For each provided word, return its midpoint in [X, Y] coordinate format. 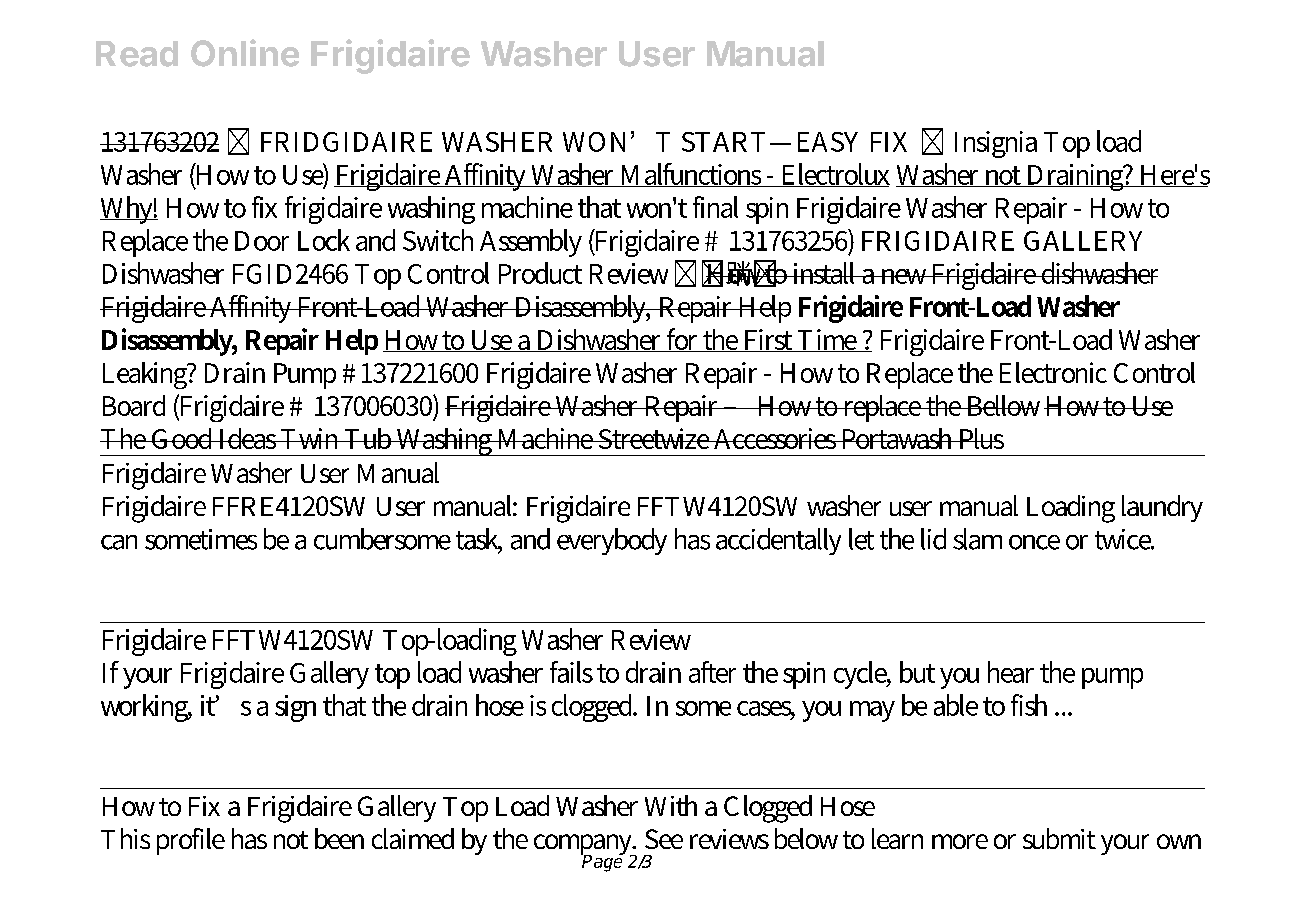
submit [1059, 838]
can [119, 542]
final [715, 207]
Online [245, 53]
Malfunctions [691, 175]
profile [191, 841]
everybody [612, 541]
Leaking [146, 375]
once [1034, 542]
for [683, 340]
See [664, 839]
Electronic [1053, 372]
